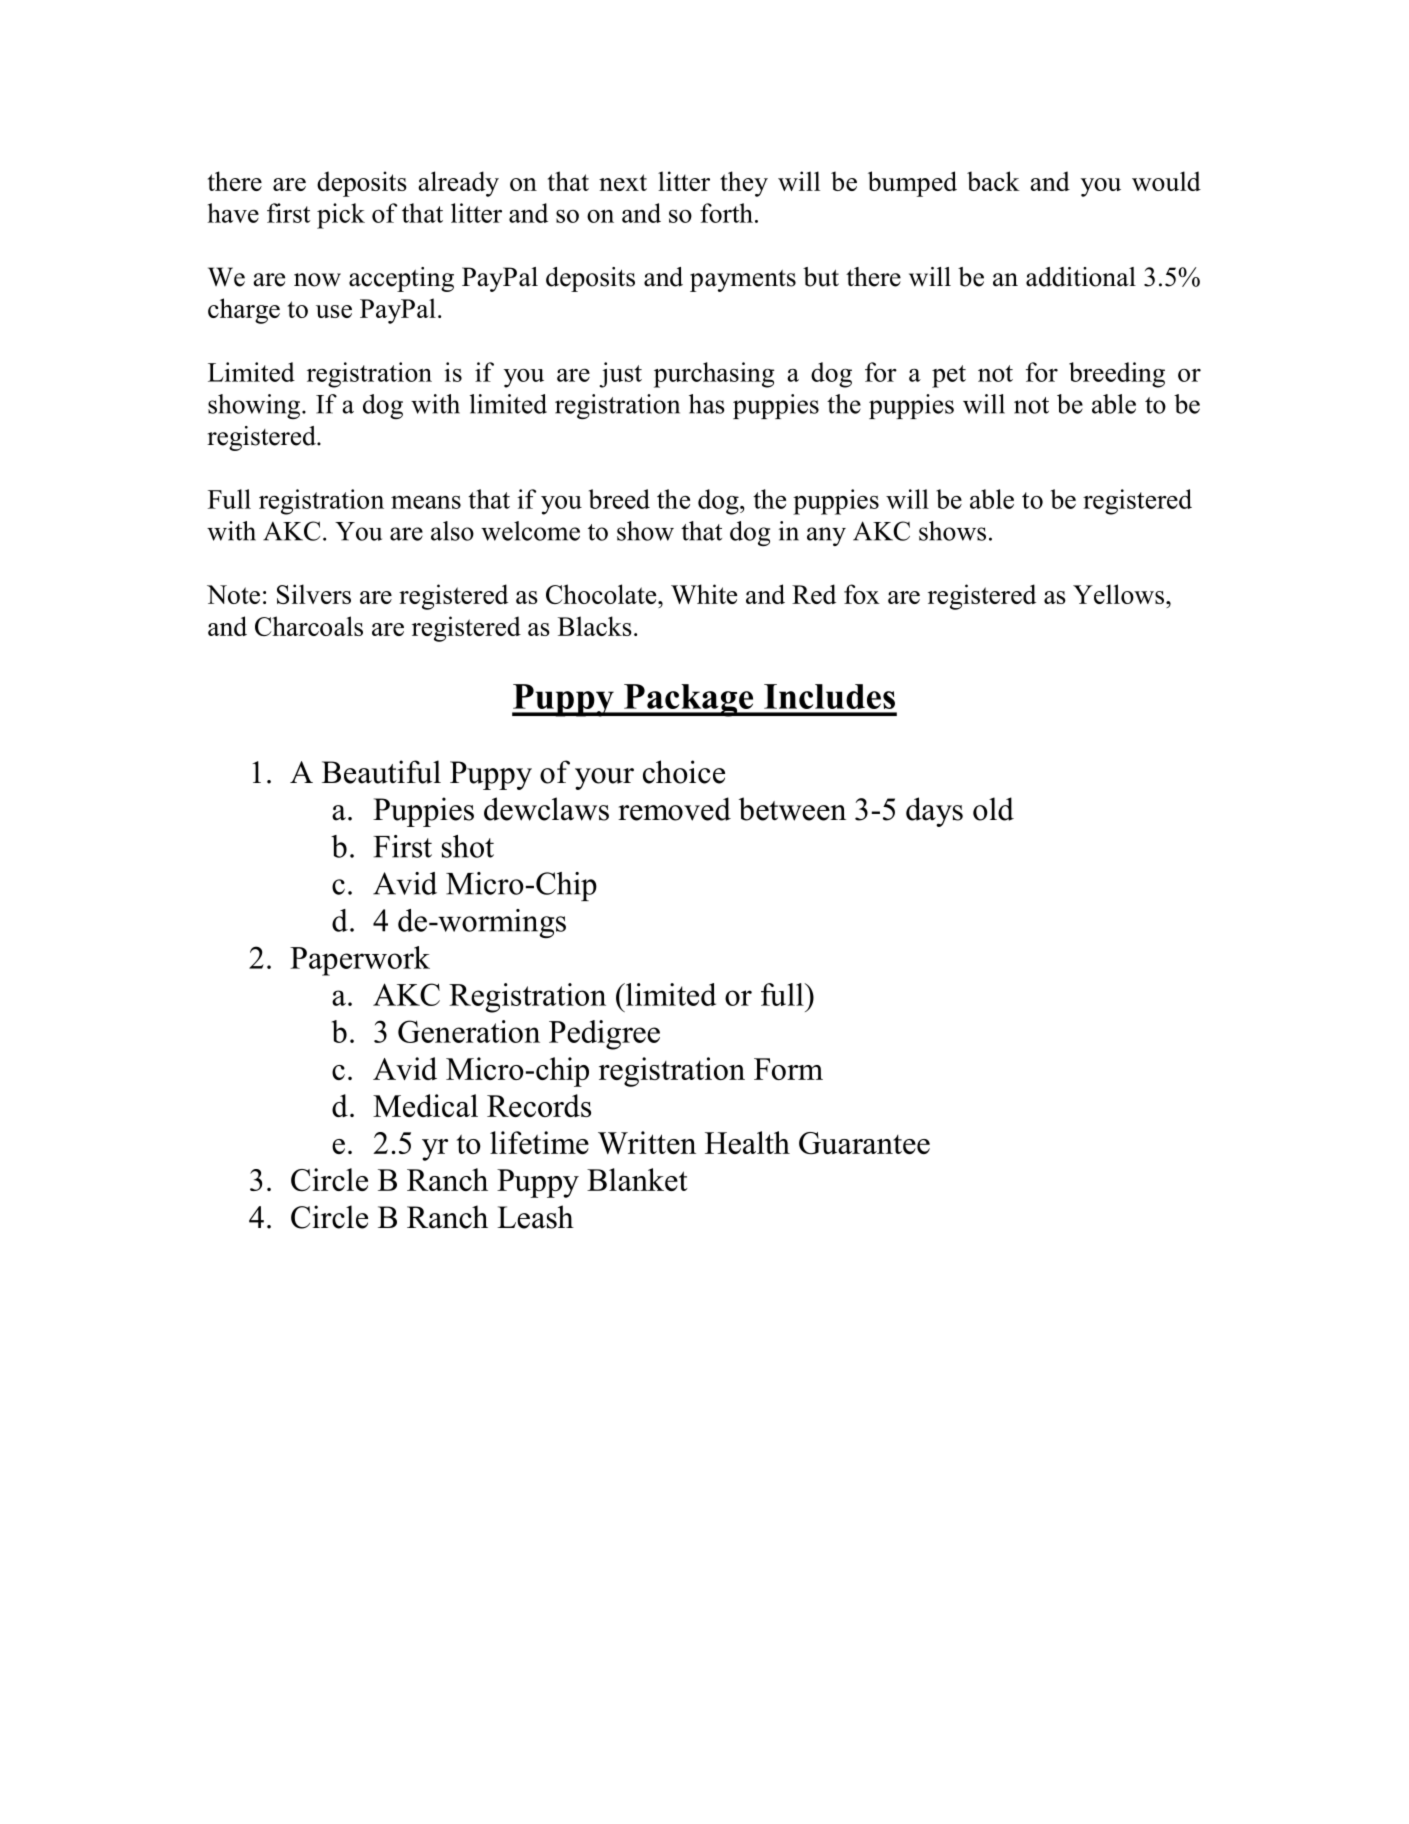  I want to click on forth, so click(726, 213).
